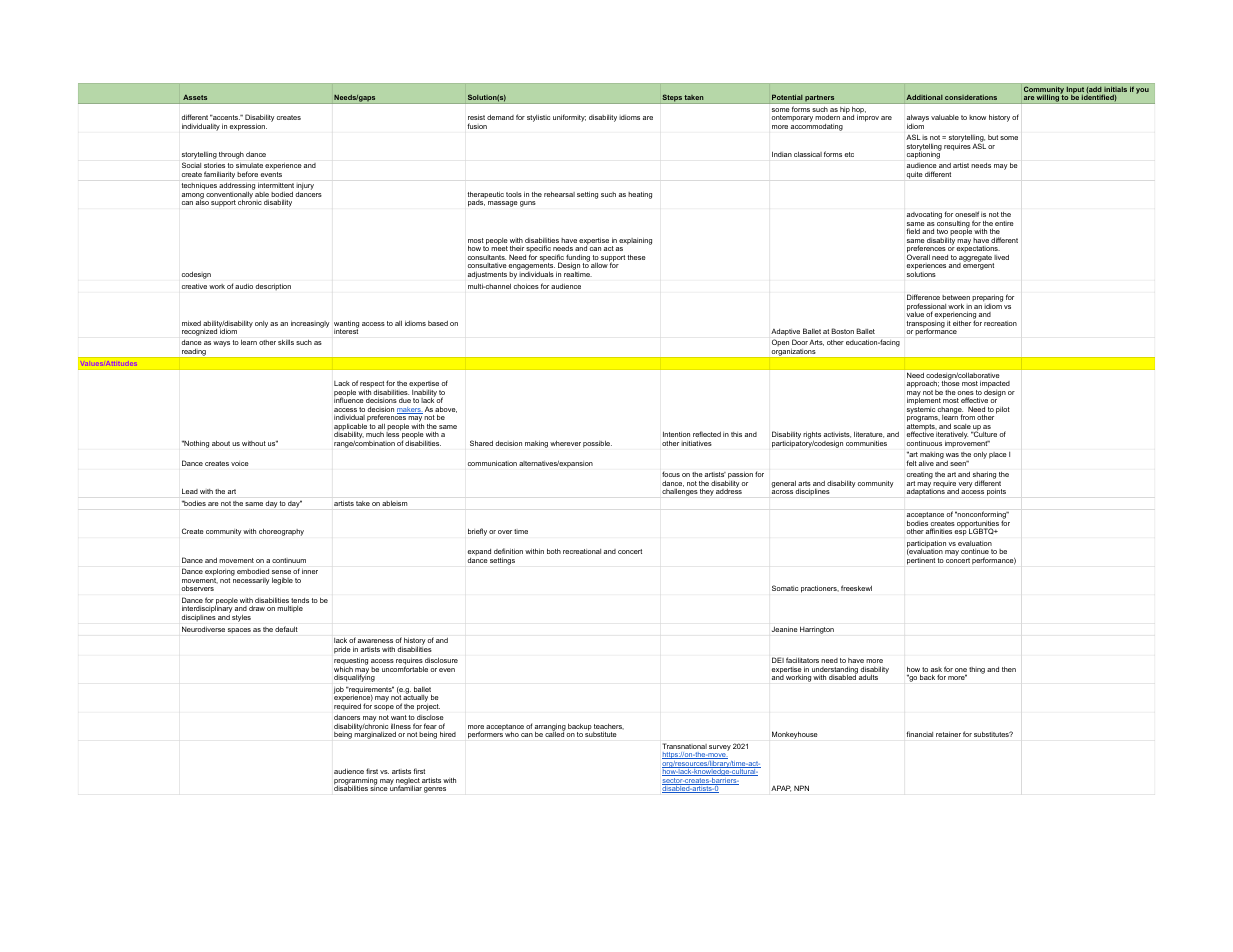  What do you see at coordinates (962, 323) in the screenshot?
I see `either` at bounding box center [962, 323].
